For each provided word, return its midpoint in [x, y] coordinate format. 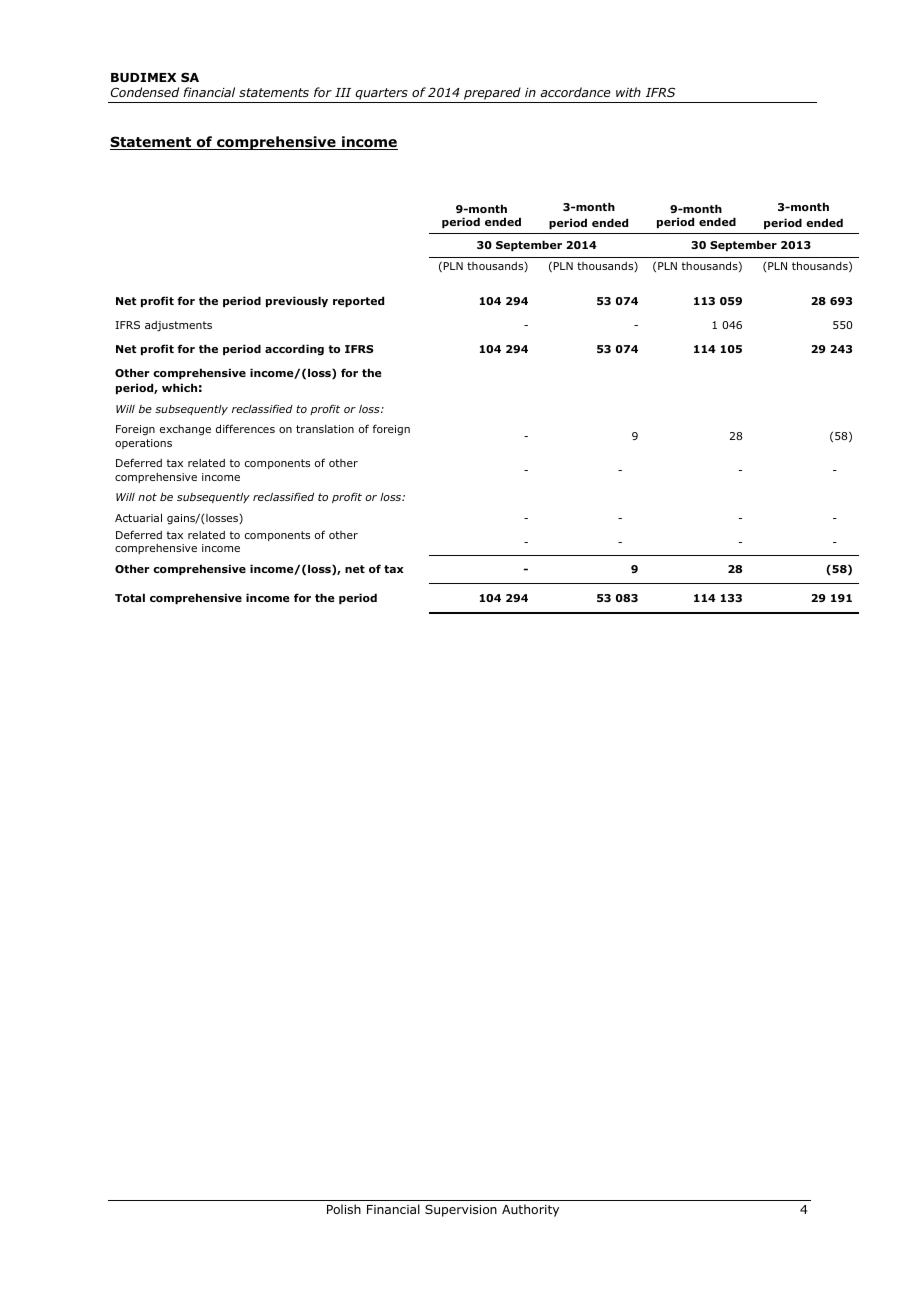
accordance [575, 92]
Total [130, 597]
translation [325, 429]
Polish [344, 1209]
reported [358, 301]
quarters [381, 95]
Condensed [145, 92]
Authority [530, 1210]
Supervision [461, 1210]
